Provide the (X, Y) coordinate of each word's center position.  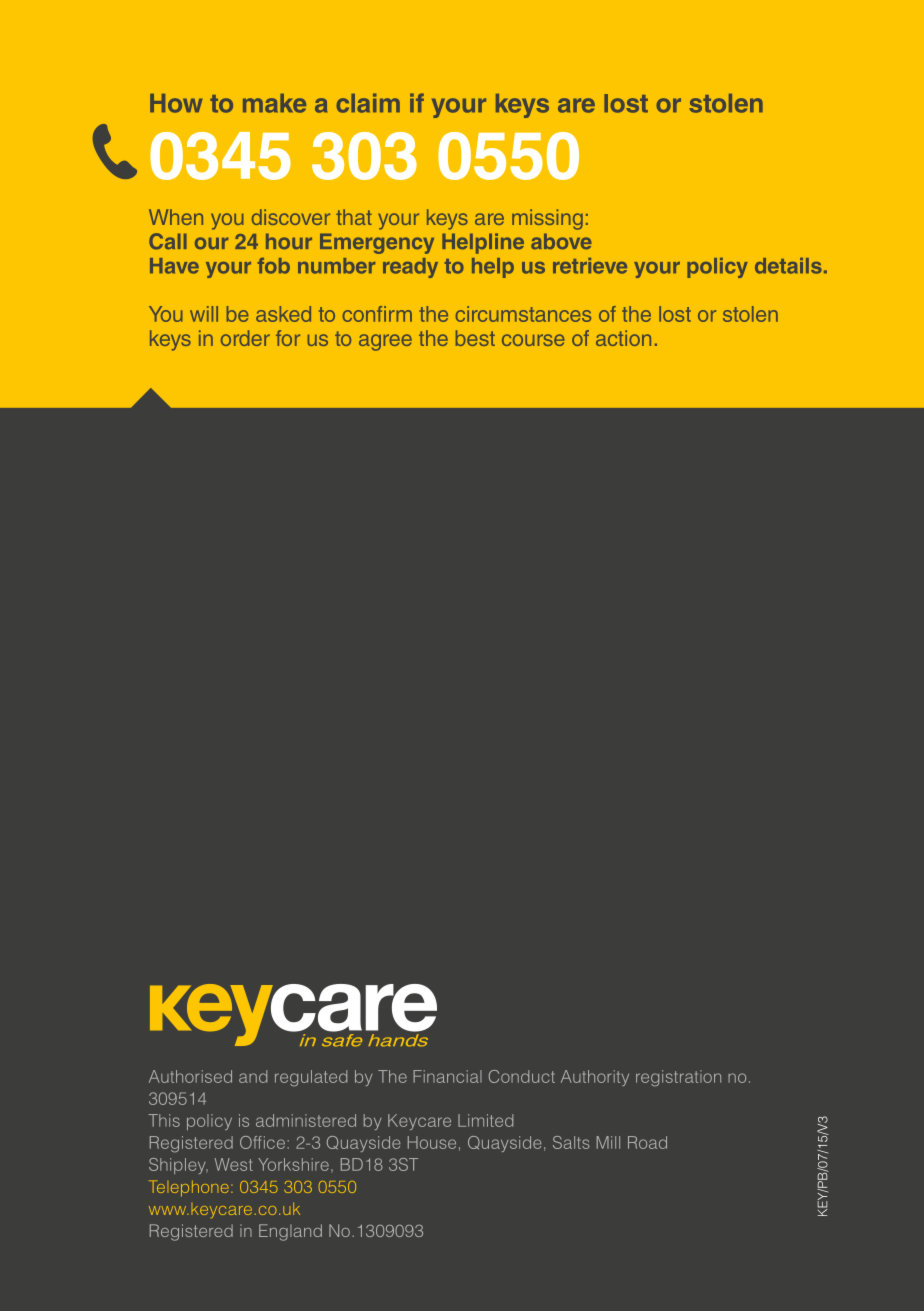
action (623, 338)
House (432, 1142)
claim (368, 103)
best (475, 338)
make (274, 103)
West (234, 1164)
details (788, 266)
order (245, 338)
